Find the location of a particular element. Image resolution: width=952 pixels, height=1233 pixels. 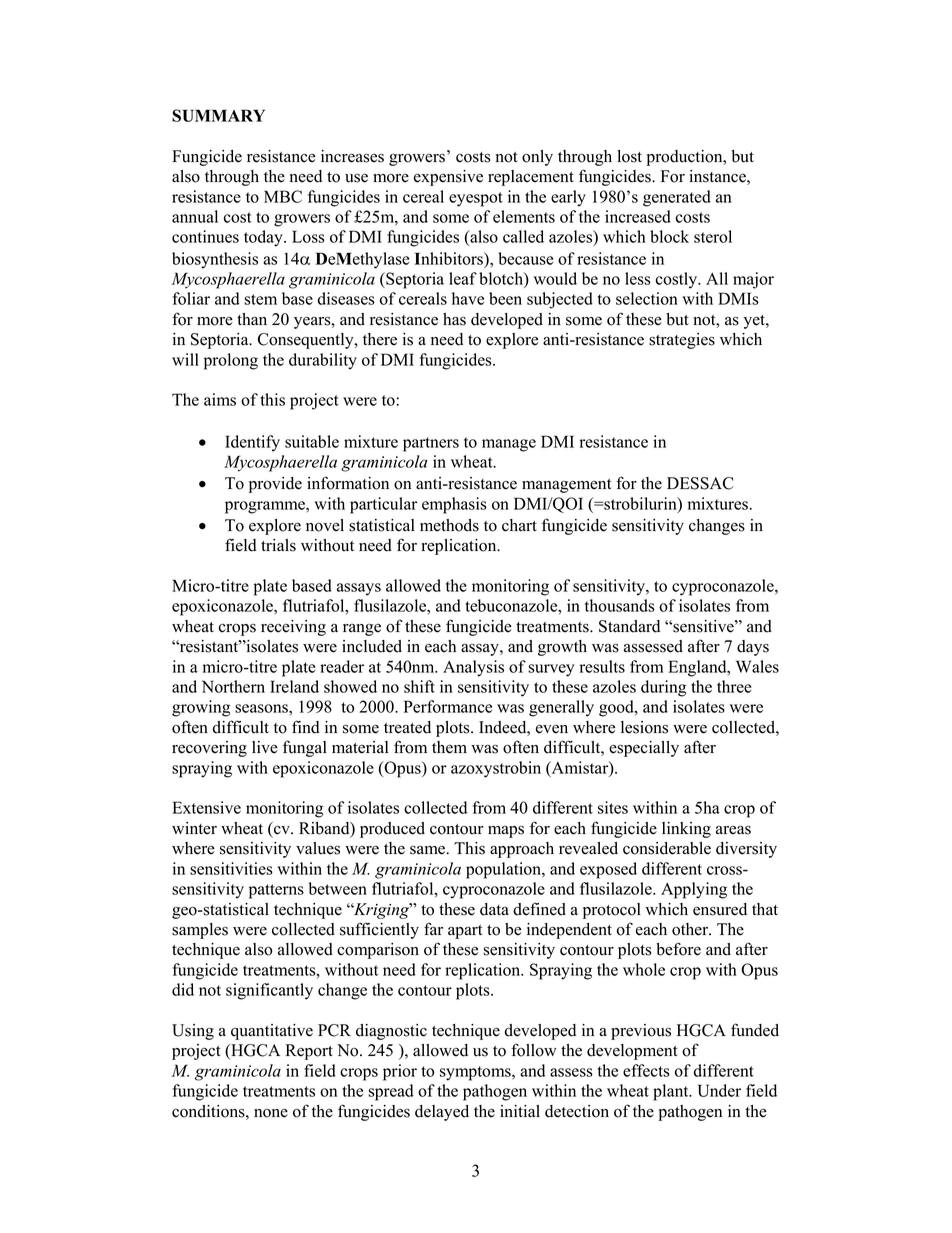

generated is located at coordinates (677, 198).
